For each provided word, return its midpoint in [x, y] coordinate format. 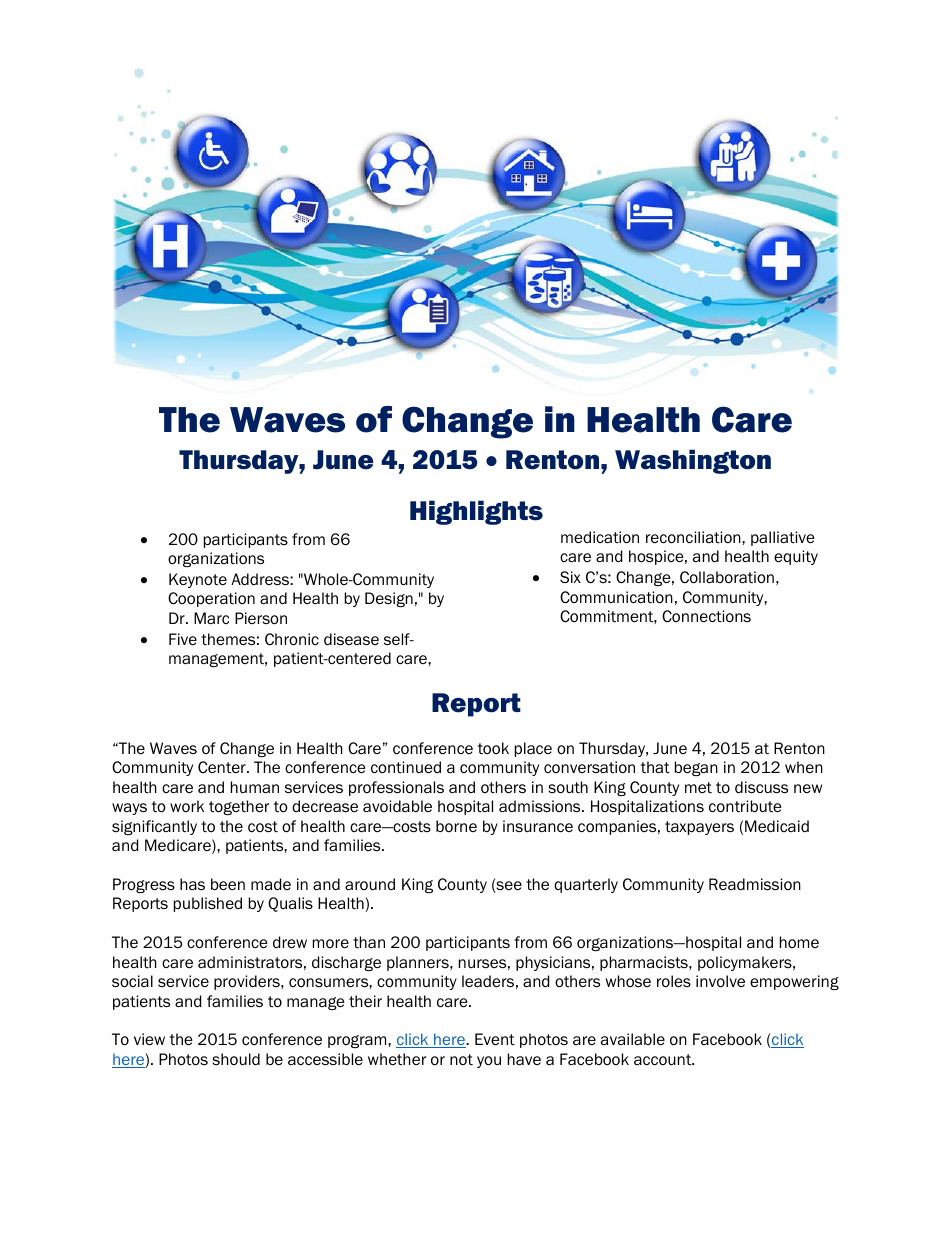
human [255, 787]
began [696, 768]
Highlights [476, 512]
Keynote [198, 580]
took [493, 748]
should [236, 1059]
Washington [693, 461]
